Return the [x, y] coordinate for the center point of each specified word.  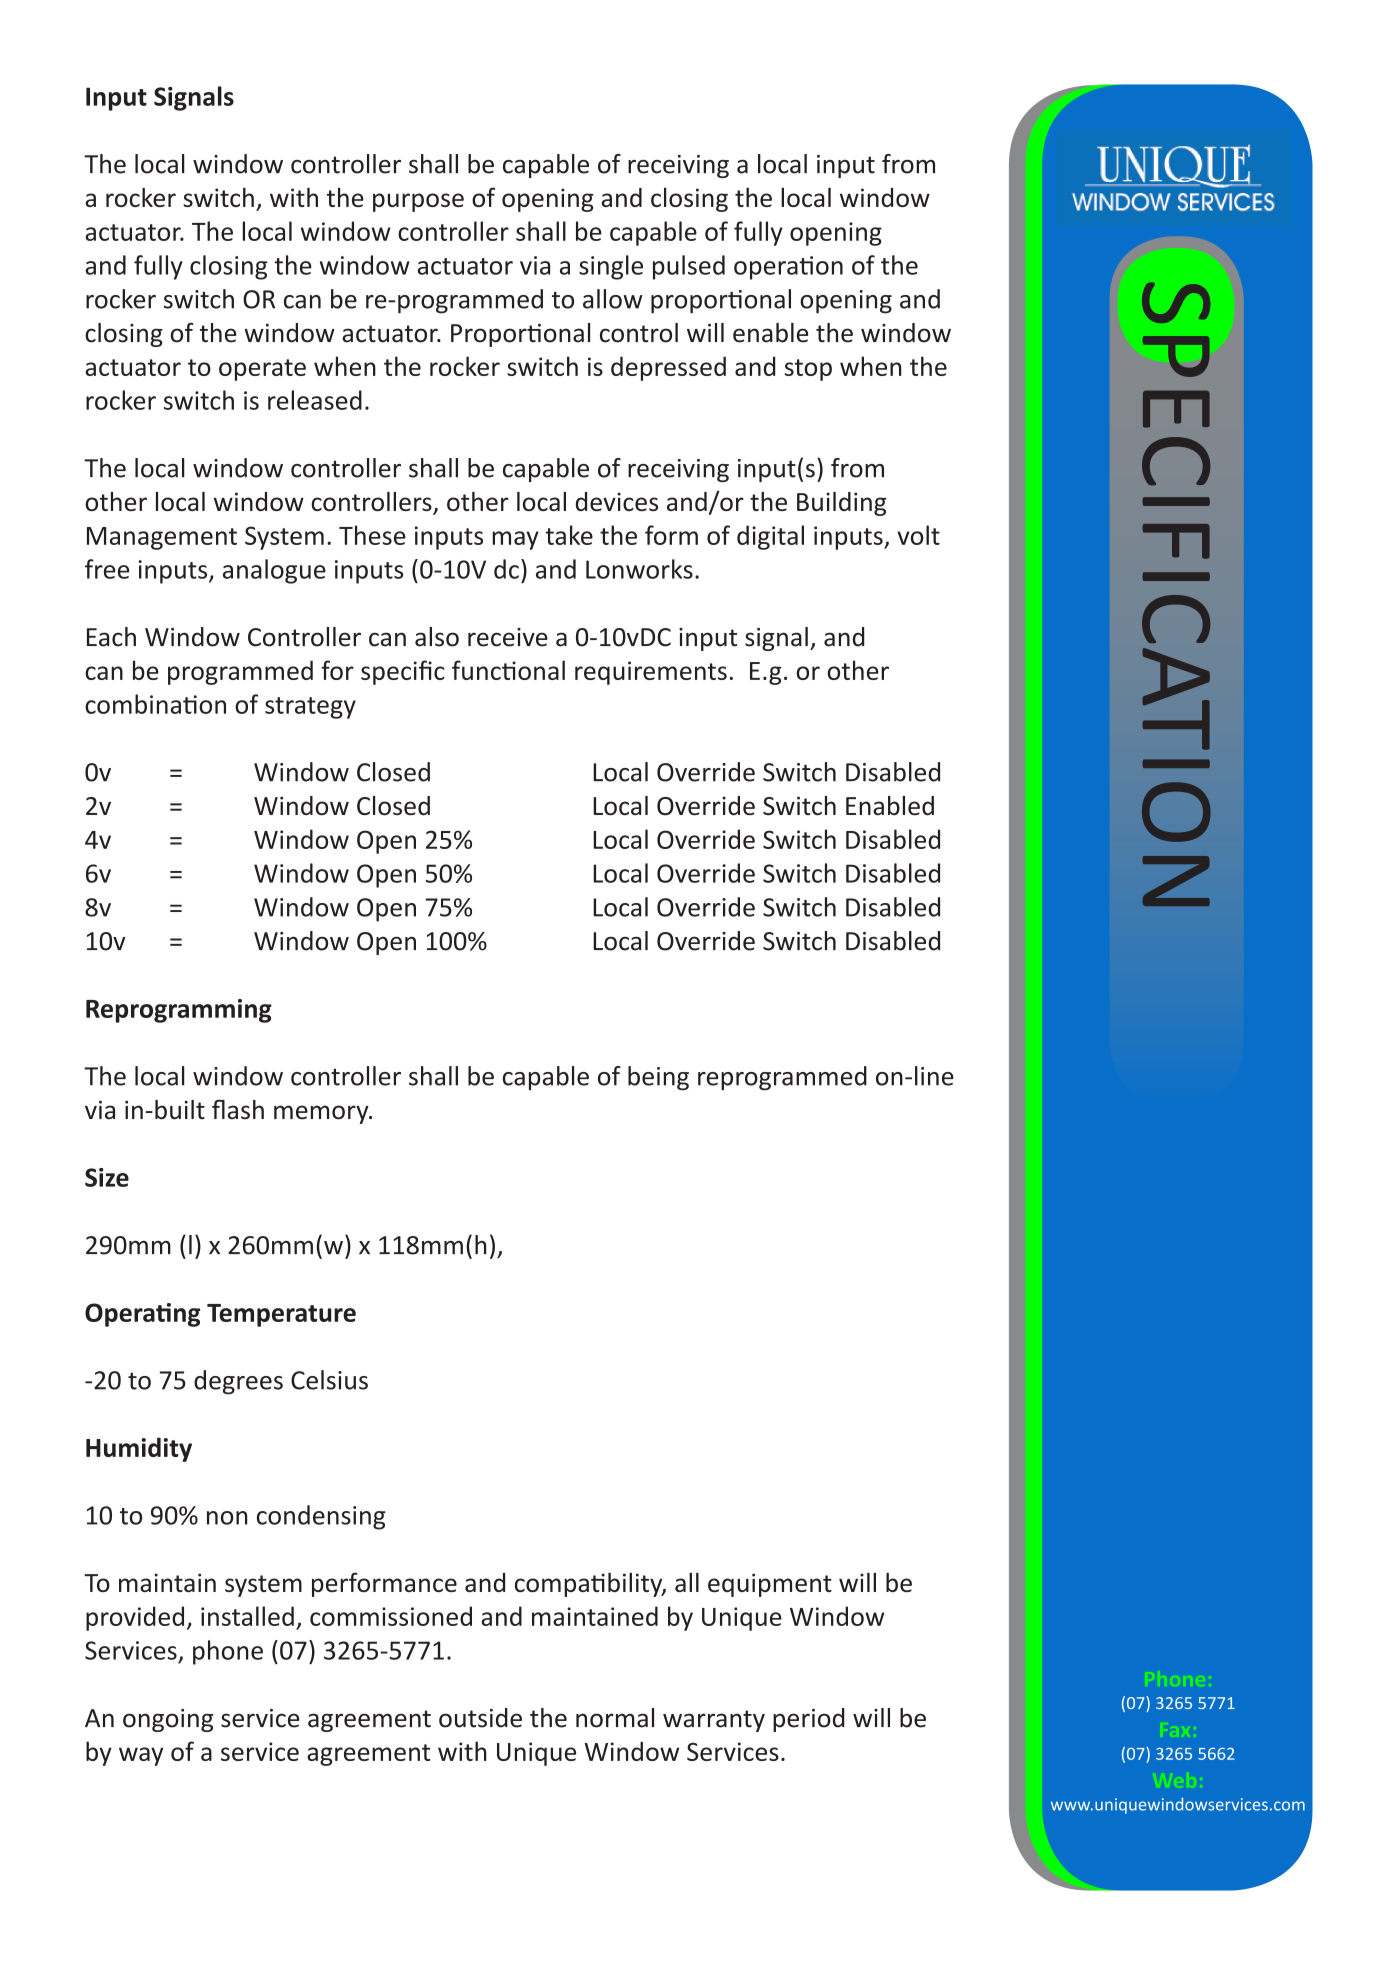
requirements [651, 673]
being [658, 1078]
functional [508, 670]
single [611, 267]
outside [480, 1718]
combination [155, 704]
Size [107, 1177]
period [809, 1720]
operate [262, 370]
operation [788, 268]
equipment [770, 1585]
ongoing [168, 1720]
